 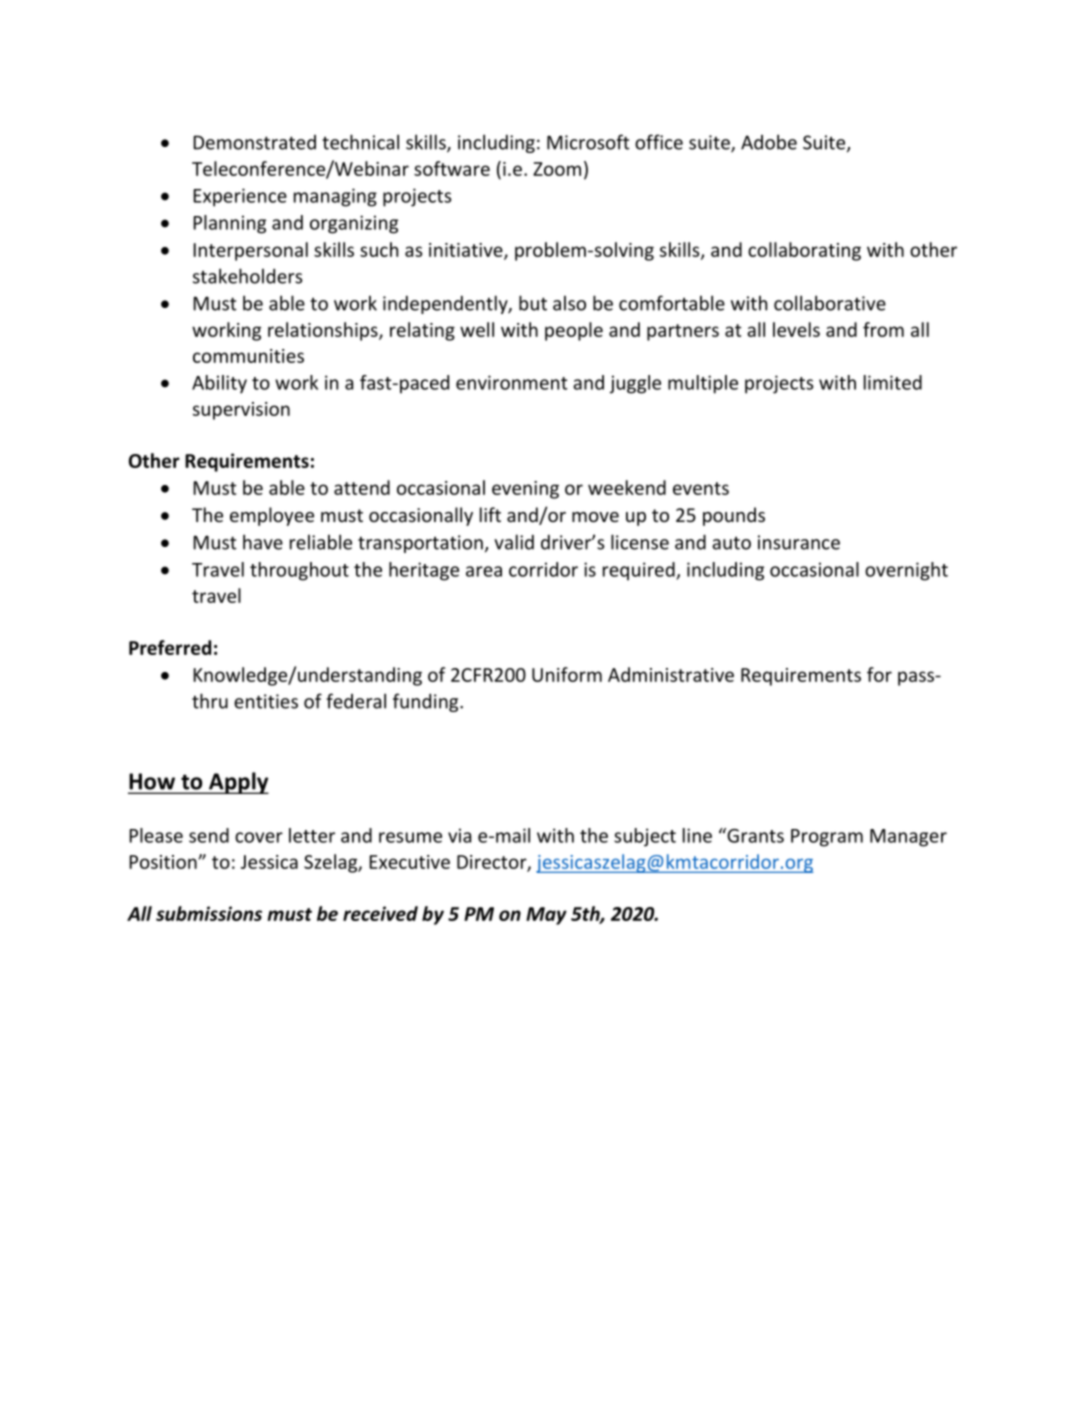 What do you see at coordinates (254, 142) in the document?
I see `Demonstrated` at bounding box center [254, 142].
